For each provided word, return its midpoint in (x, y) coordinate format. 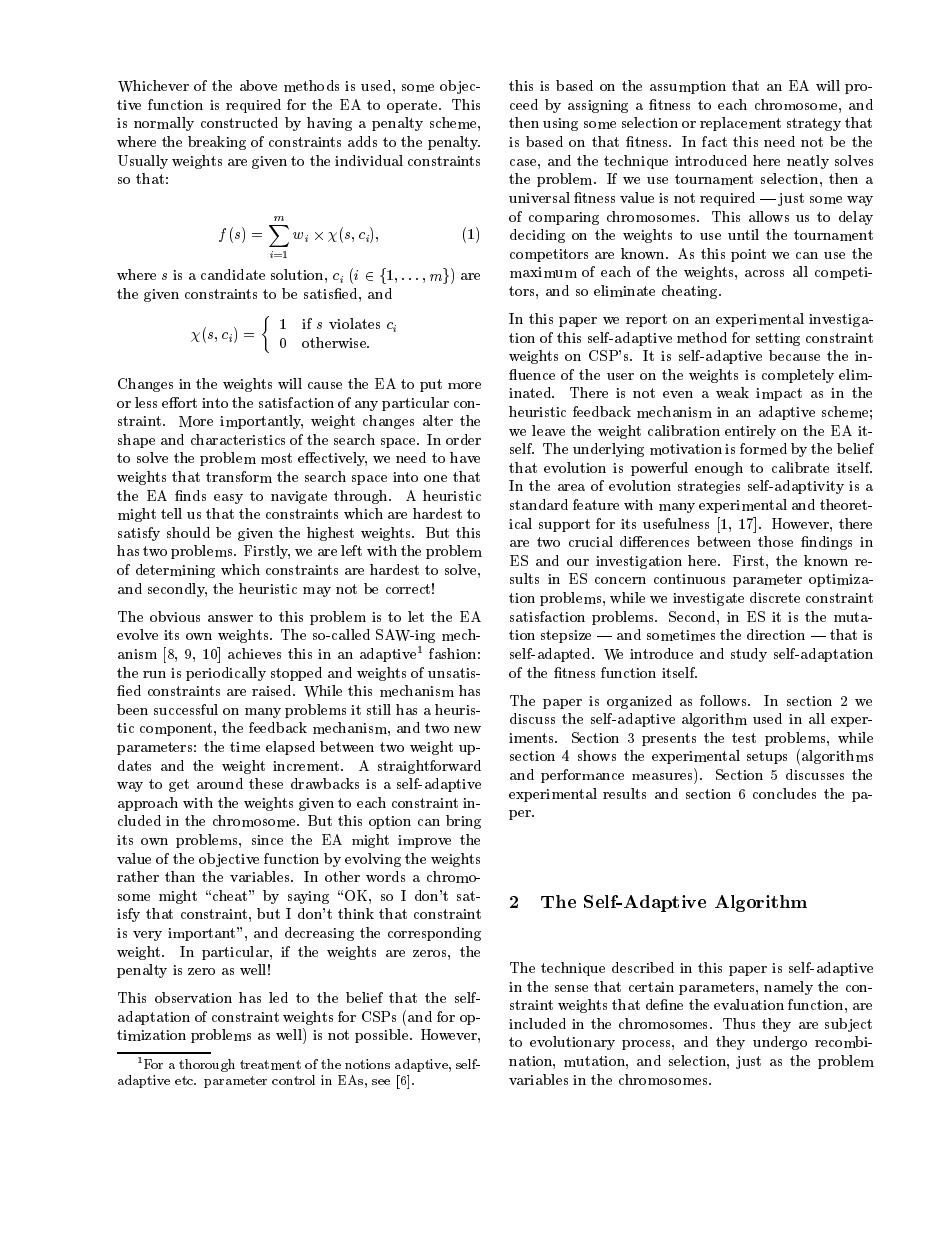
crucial (591, 541)
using (560, 124)
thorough (207, 1065)
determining (175, 571)
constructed (239, 122)
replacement (740, 124)
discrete (775, 597)
